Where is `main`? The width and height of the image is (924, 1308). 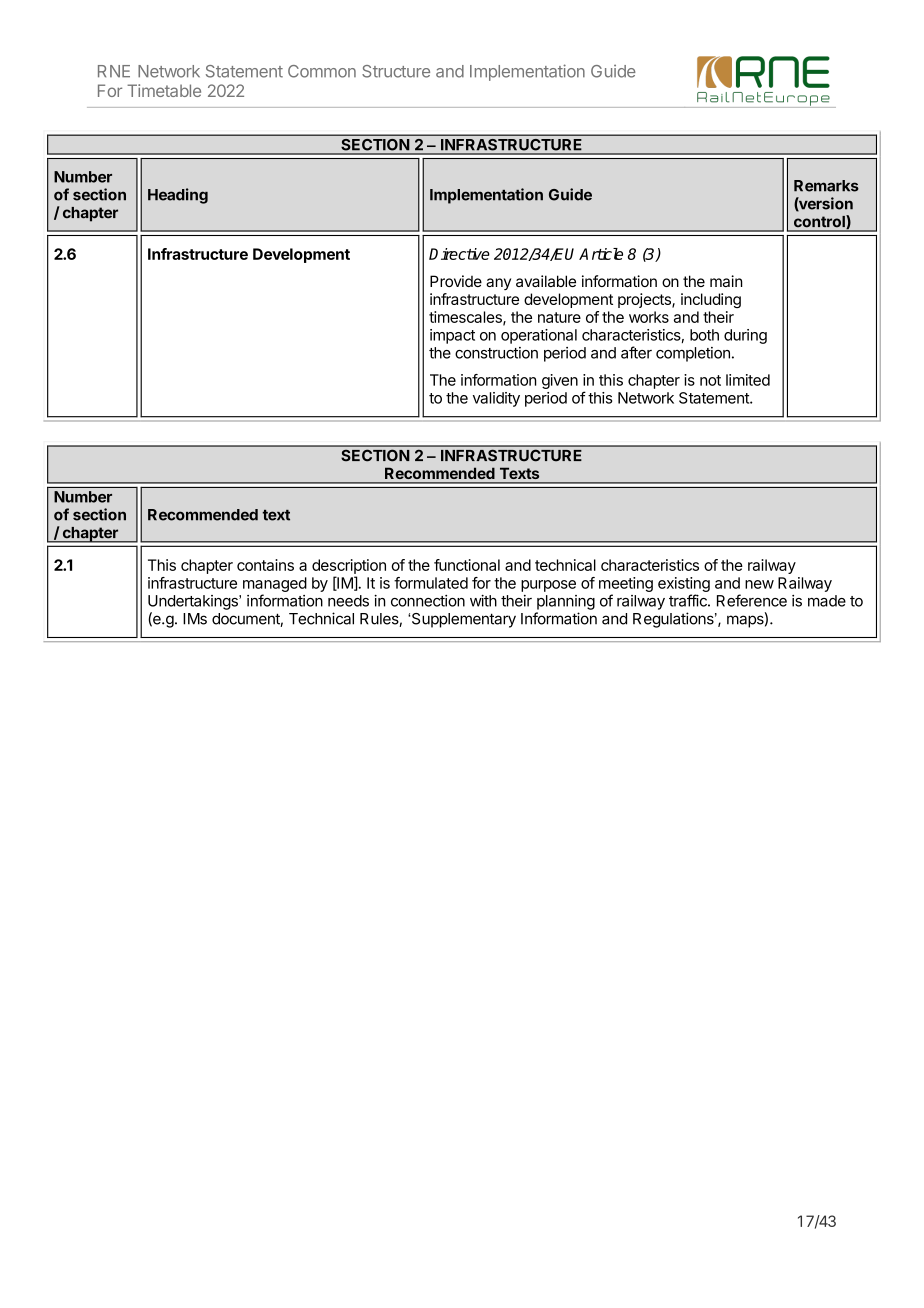
main is located at coordinates (726, 281).
